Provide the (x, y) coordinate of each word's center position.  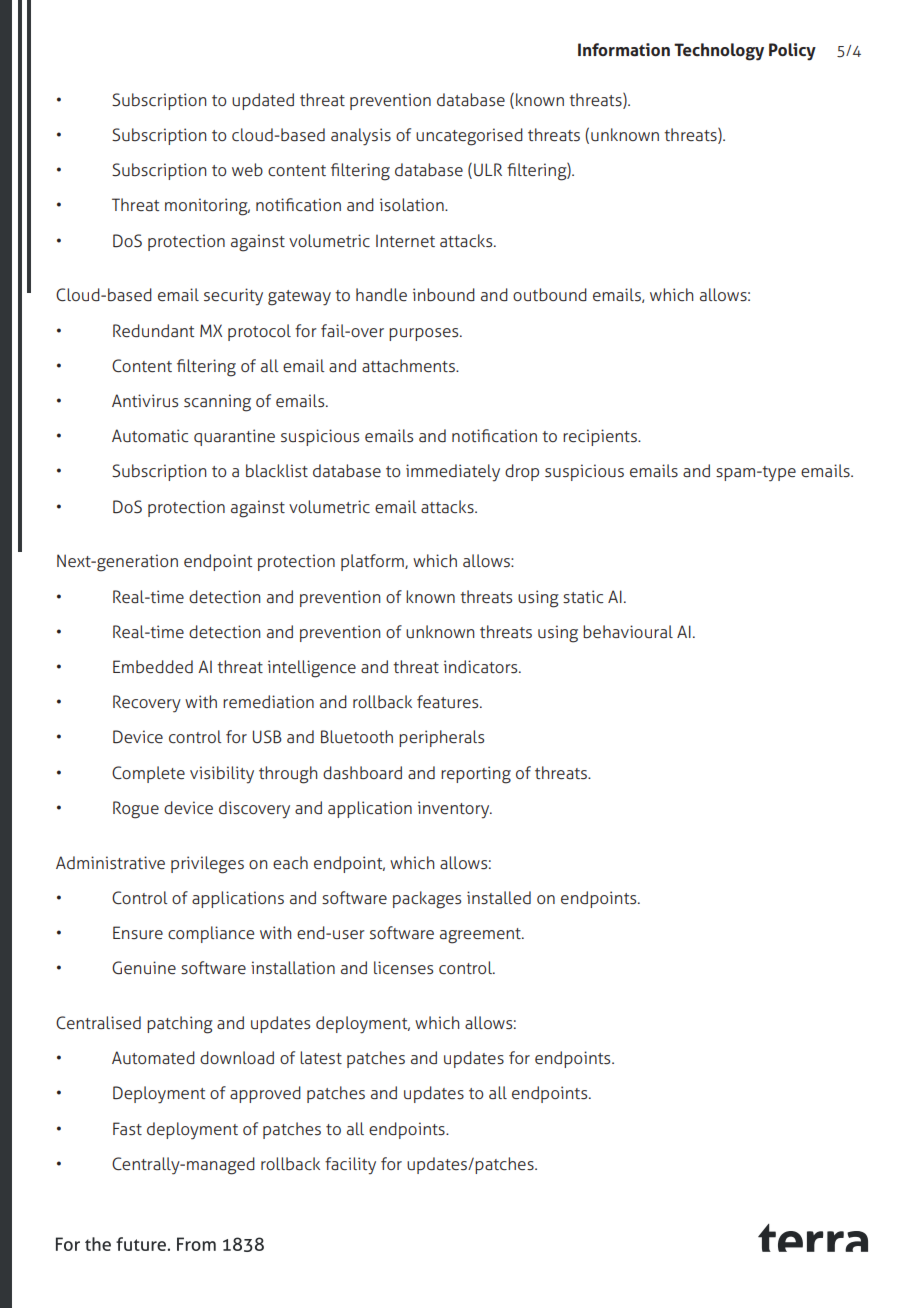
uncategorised (469, 137)
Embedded (153, 667)
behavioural (628, 631)
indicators (482, 667)
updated (263, 101)
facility (350, 1166)
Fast (127, 1129)
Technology (719, 52)
